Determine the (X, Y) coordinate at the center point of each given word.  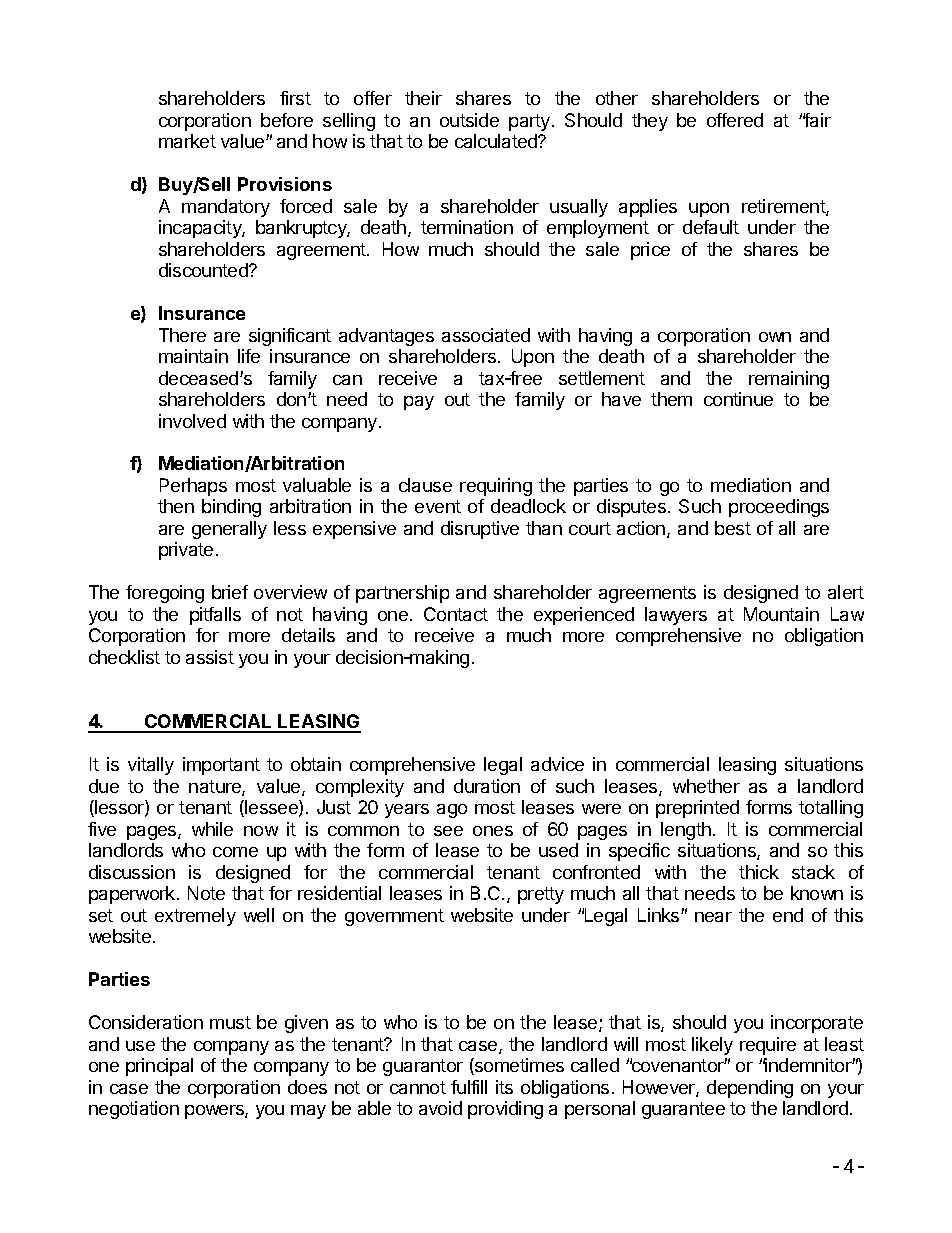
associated (486, 335)
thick (759, 872)
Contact (456, 614)
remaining (789, 380)
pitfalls (215, 616)
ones (493, 831)
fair (817, 120)
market (187, 141)
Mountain (781, 614)
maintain (193, 356)
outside (469, 120)
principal (159, 1067)
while (212, 829)
